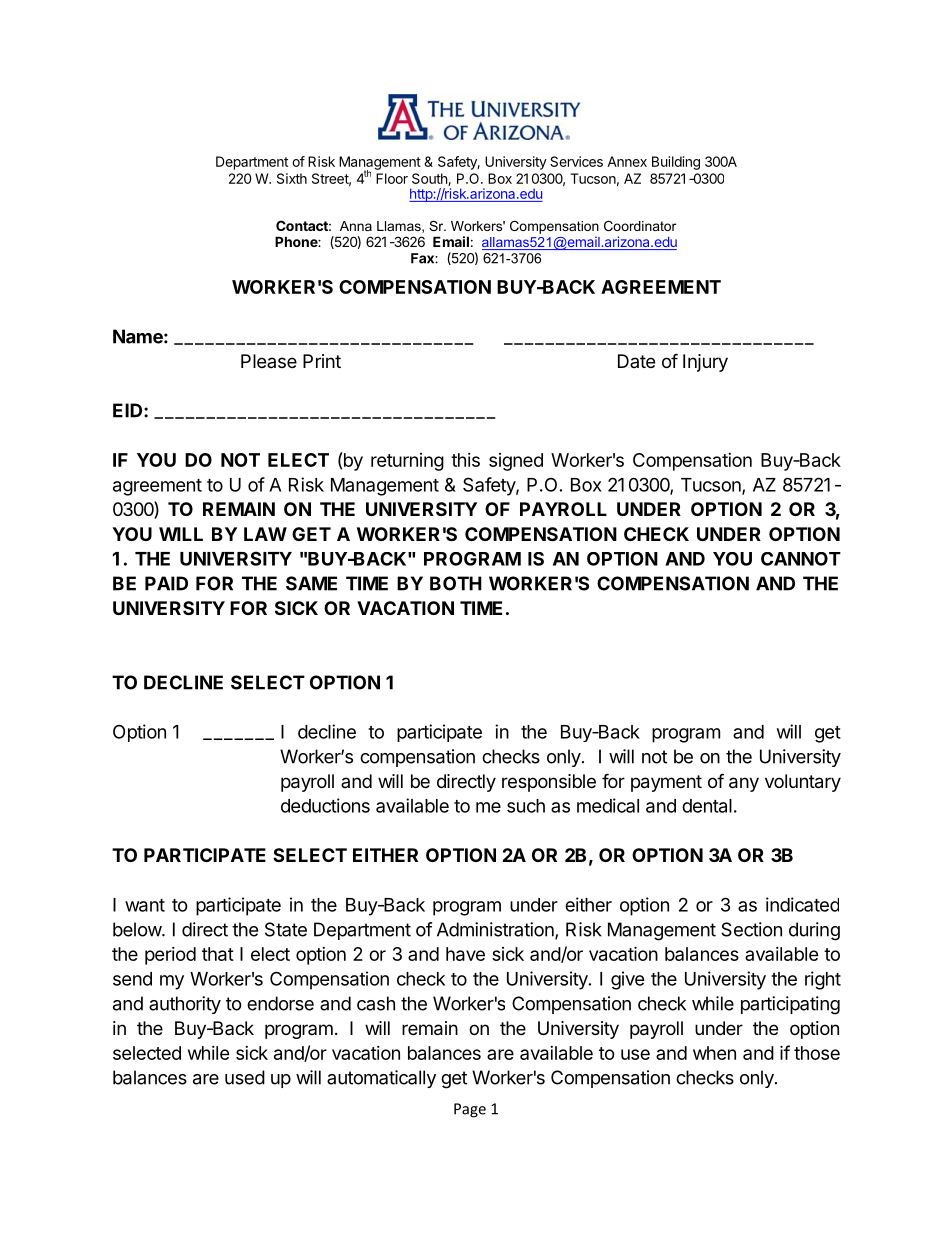 This image has width=952, height=1233. I want to click on Sixth, so click(292, 178).
